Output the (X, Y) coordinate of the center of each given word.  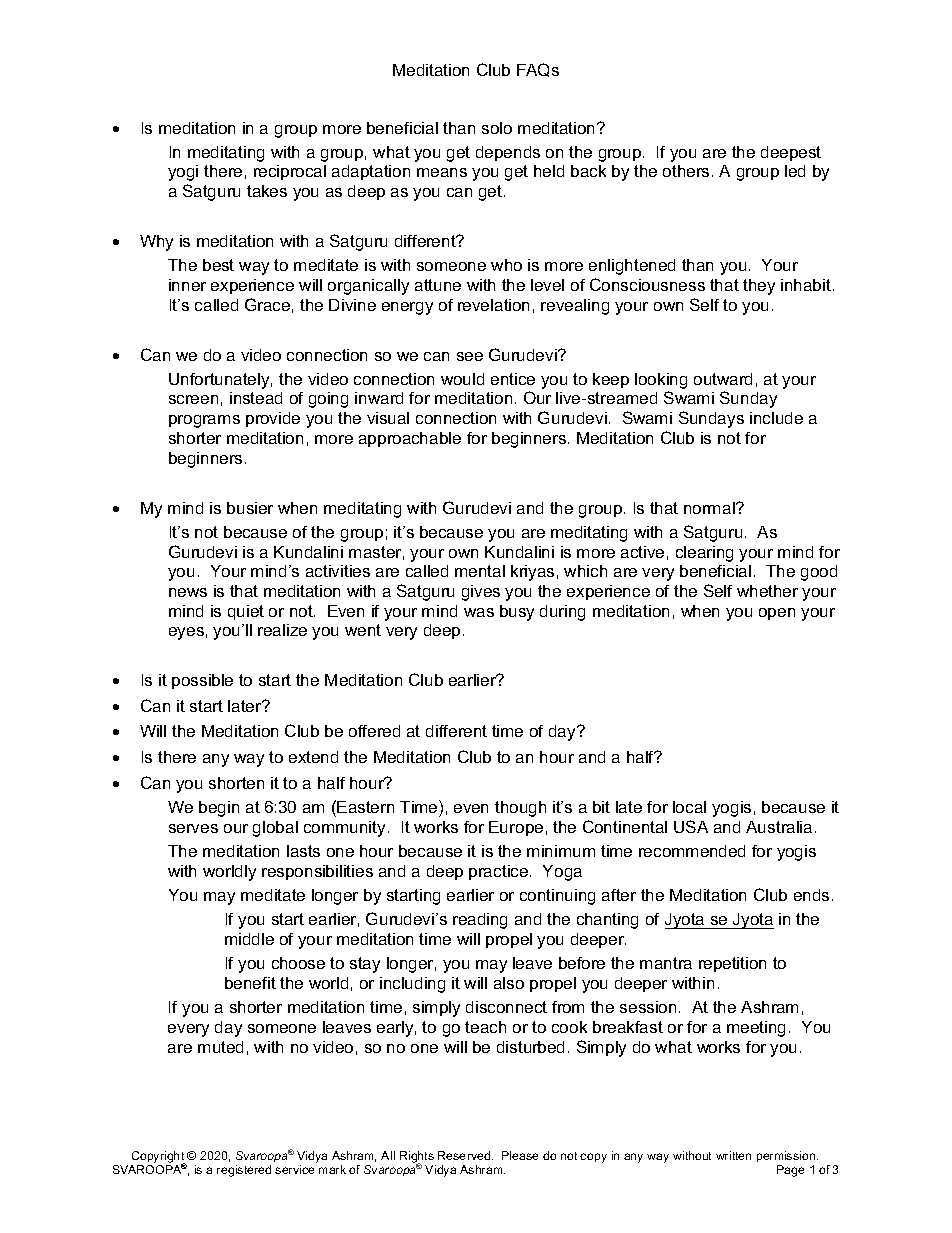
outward (723, 379)
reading (480, 921)
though (520, 809)
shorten (236, 783)
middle (249, 939)
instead (256, 398)
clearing (704, 554)
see (470, 356)
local (689, 807)
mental (480, 571)
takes (267, 191)
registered (244, 1171)
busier (250, 508)
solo (497, 128)
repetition (732, 964)
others (686, 171)
